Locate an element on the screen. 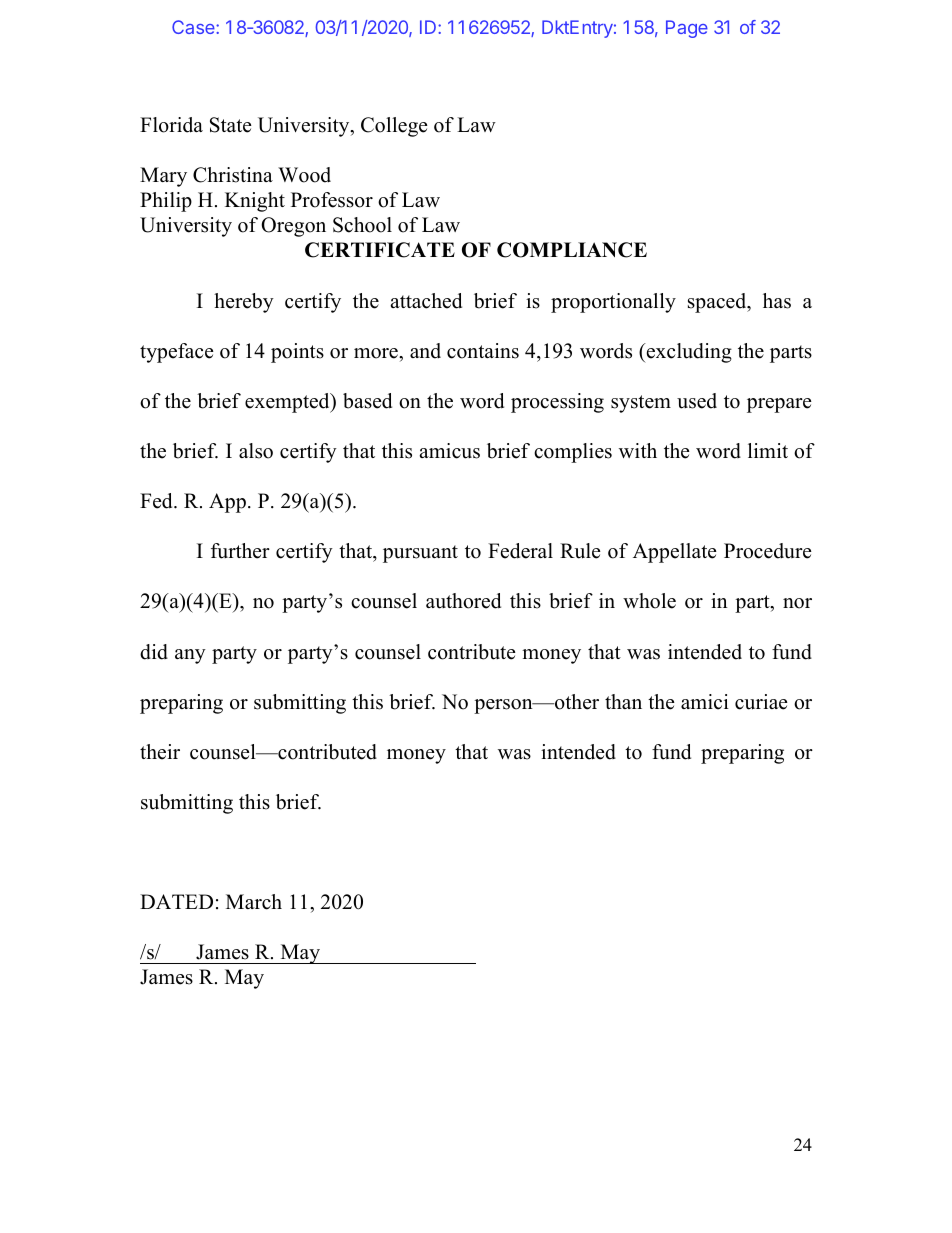  whole is located at coordinates (649, 601).
